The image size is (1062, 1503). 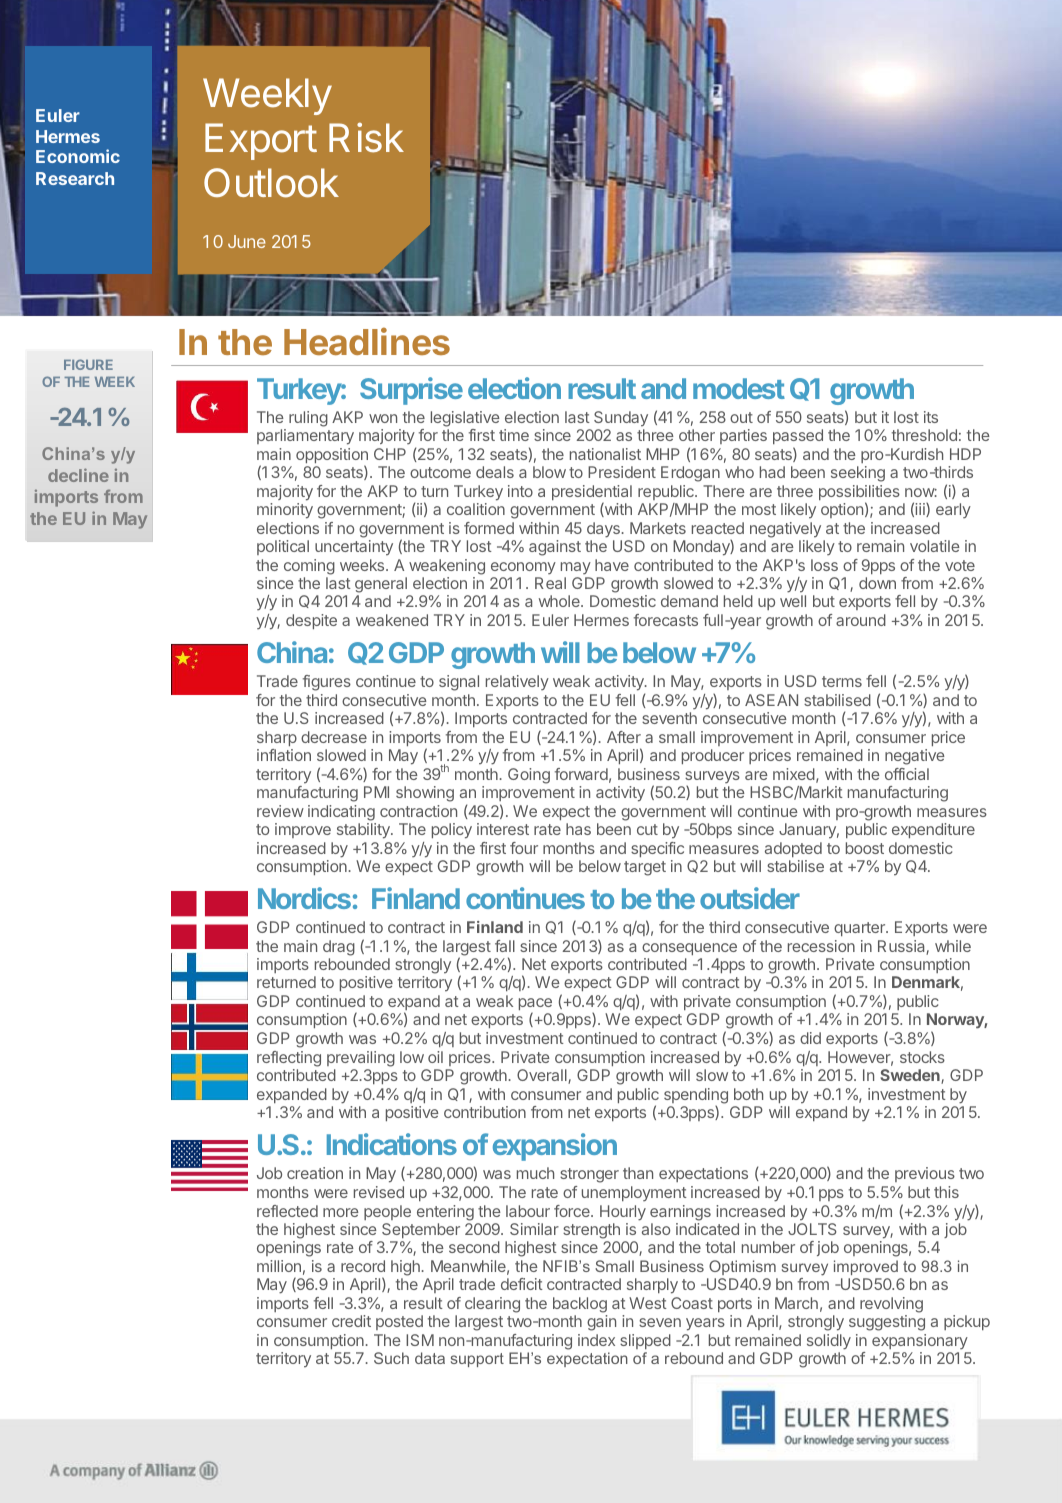 What do you see at coordinates (739, 388) in the screenshot?
I see `modest` at bounding box center [739, 388].
